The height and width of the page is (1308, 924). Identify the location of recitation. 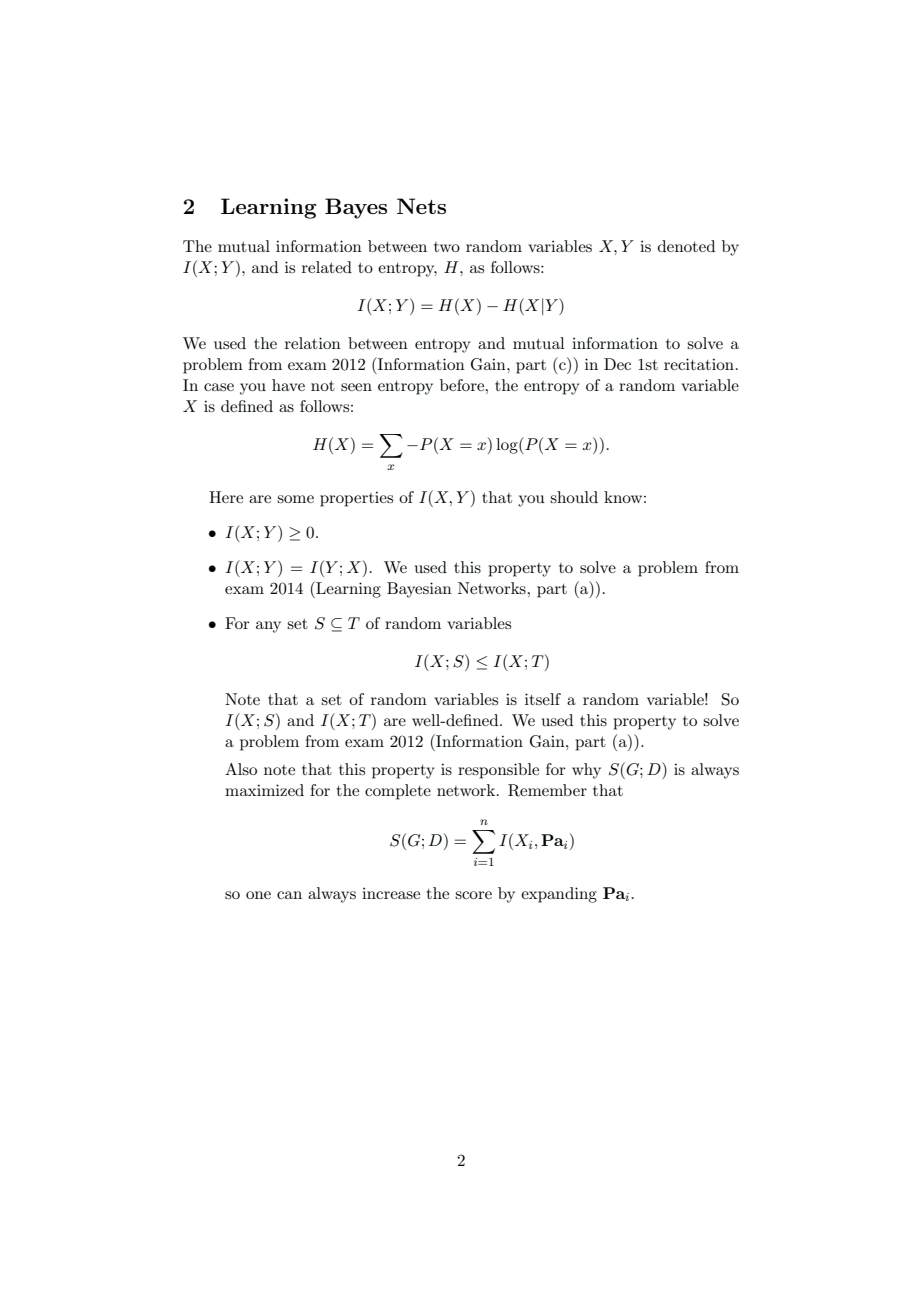
(700, 364).
